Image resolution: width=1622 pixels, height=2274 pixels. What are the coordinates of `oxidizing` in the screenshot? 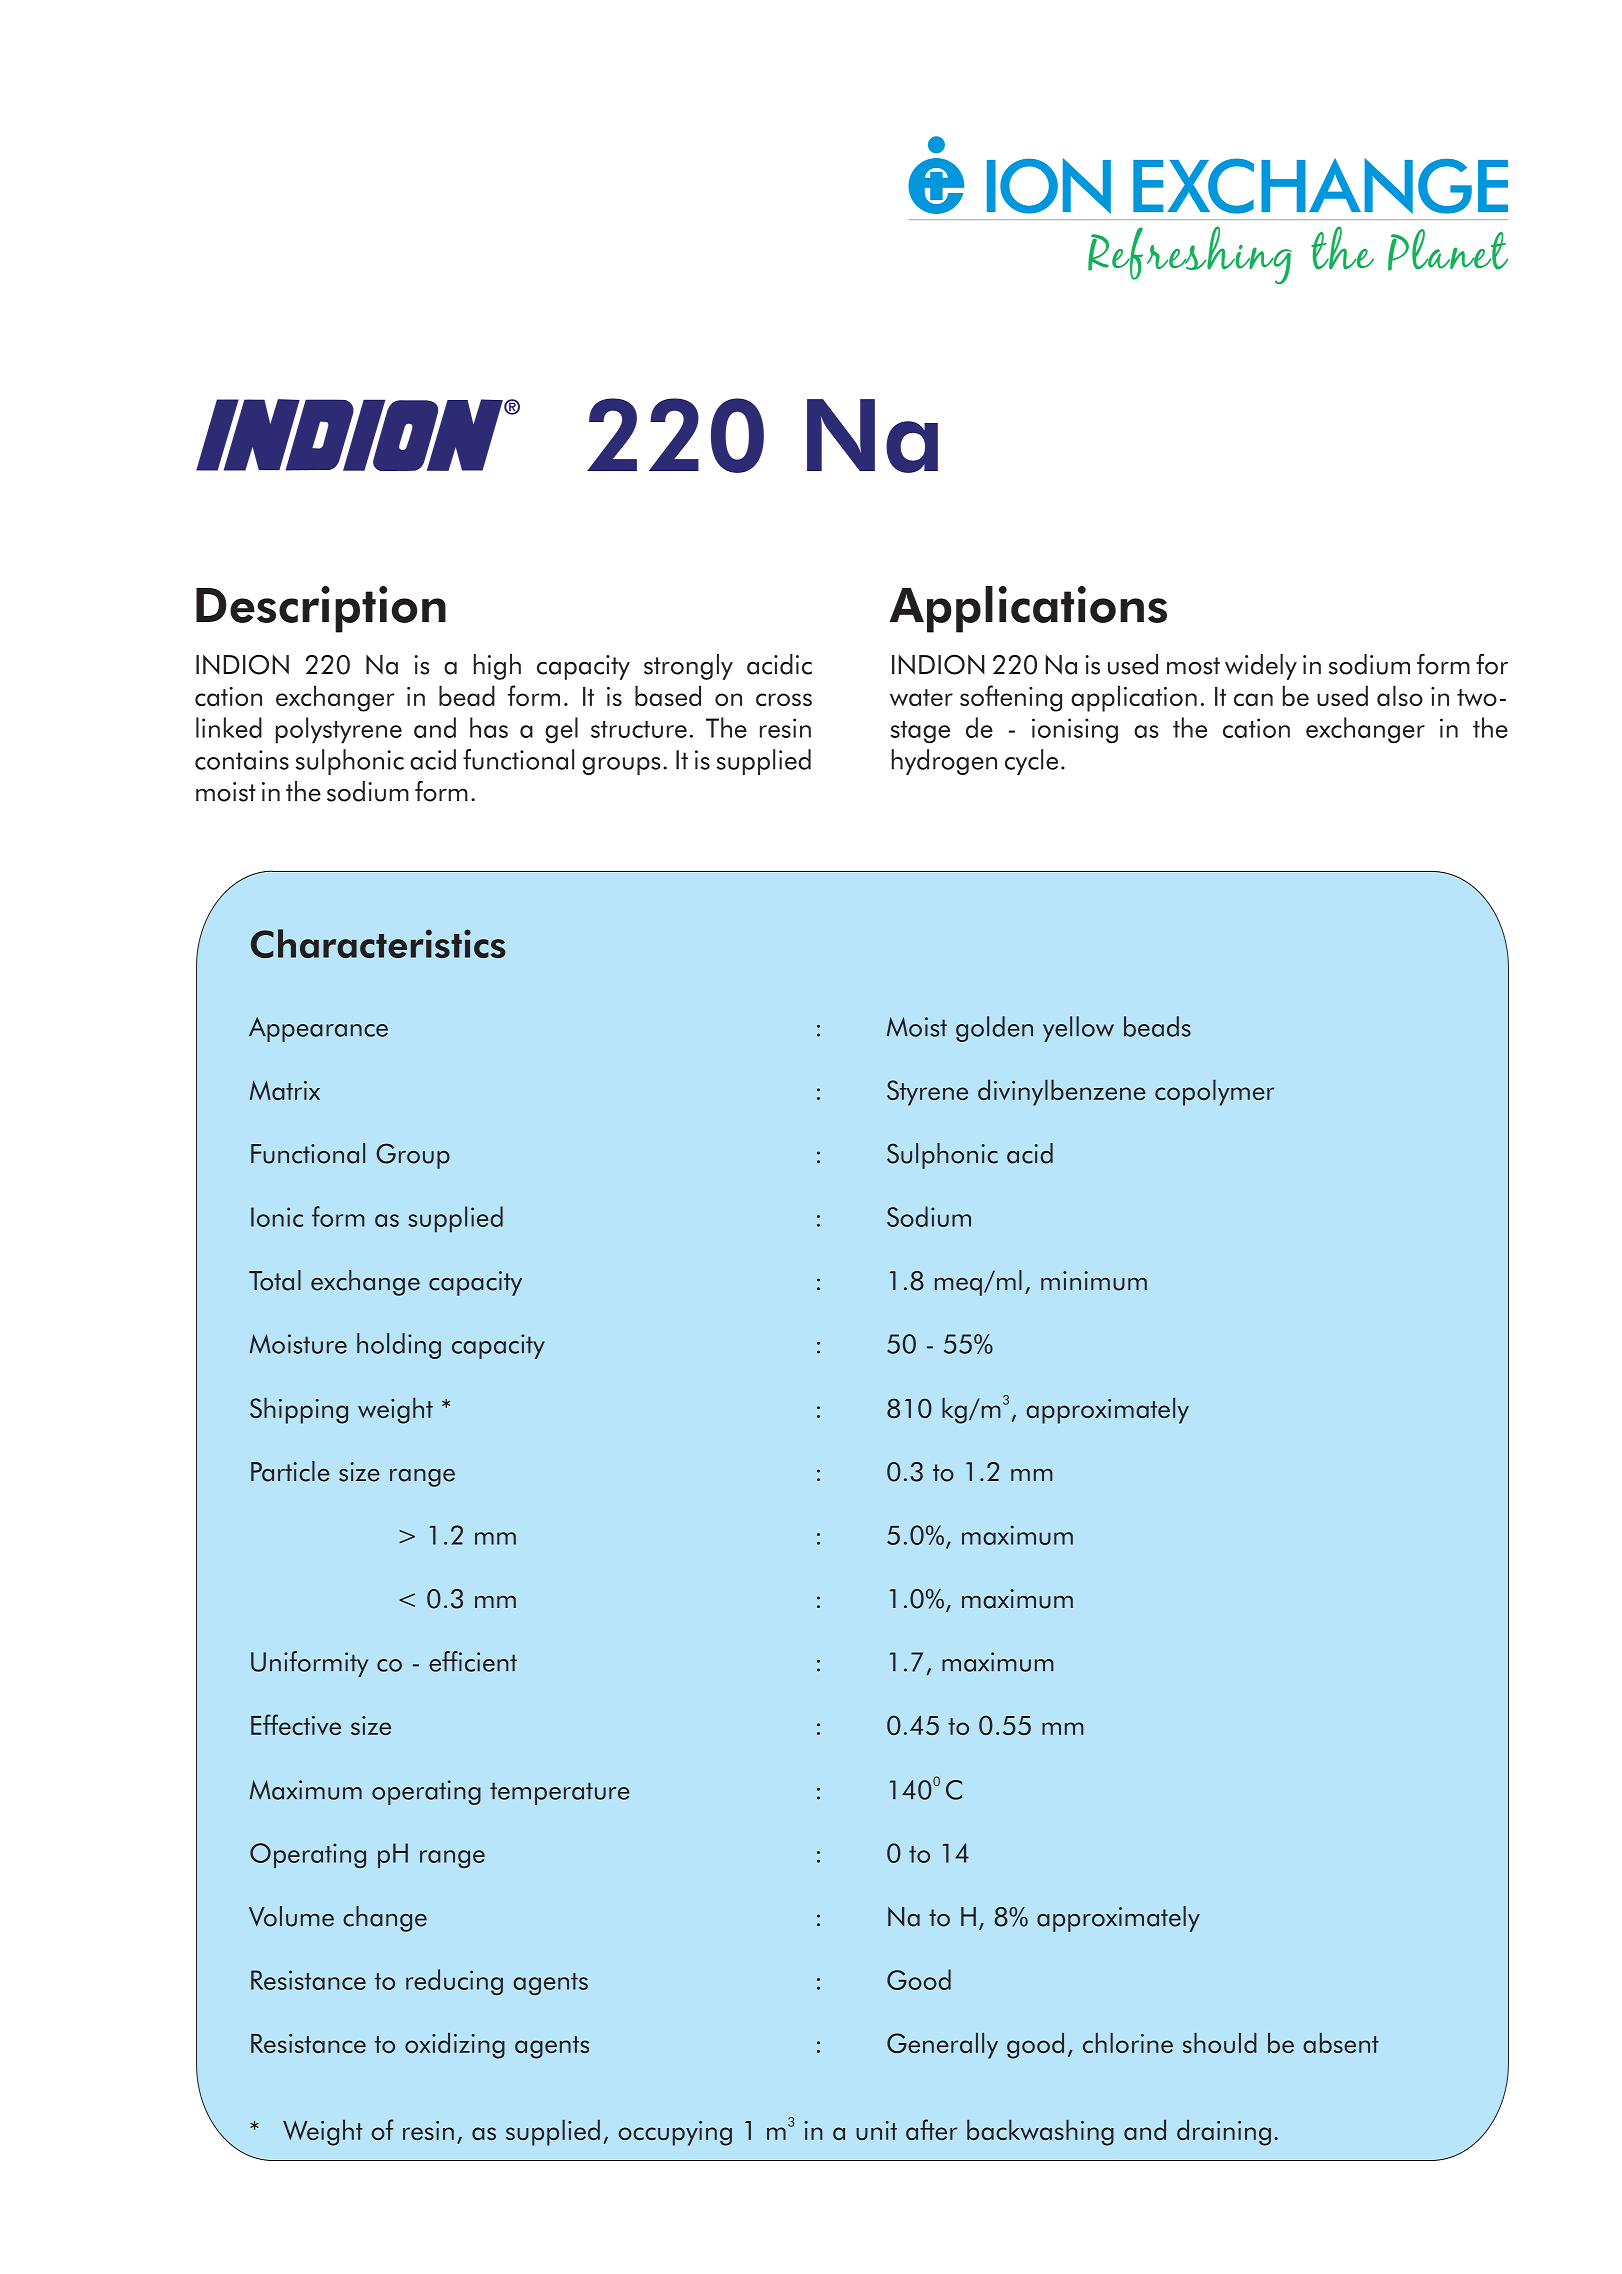 It's located at (455, 2045).
